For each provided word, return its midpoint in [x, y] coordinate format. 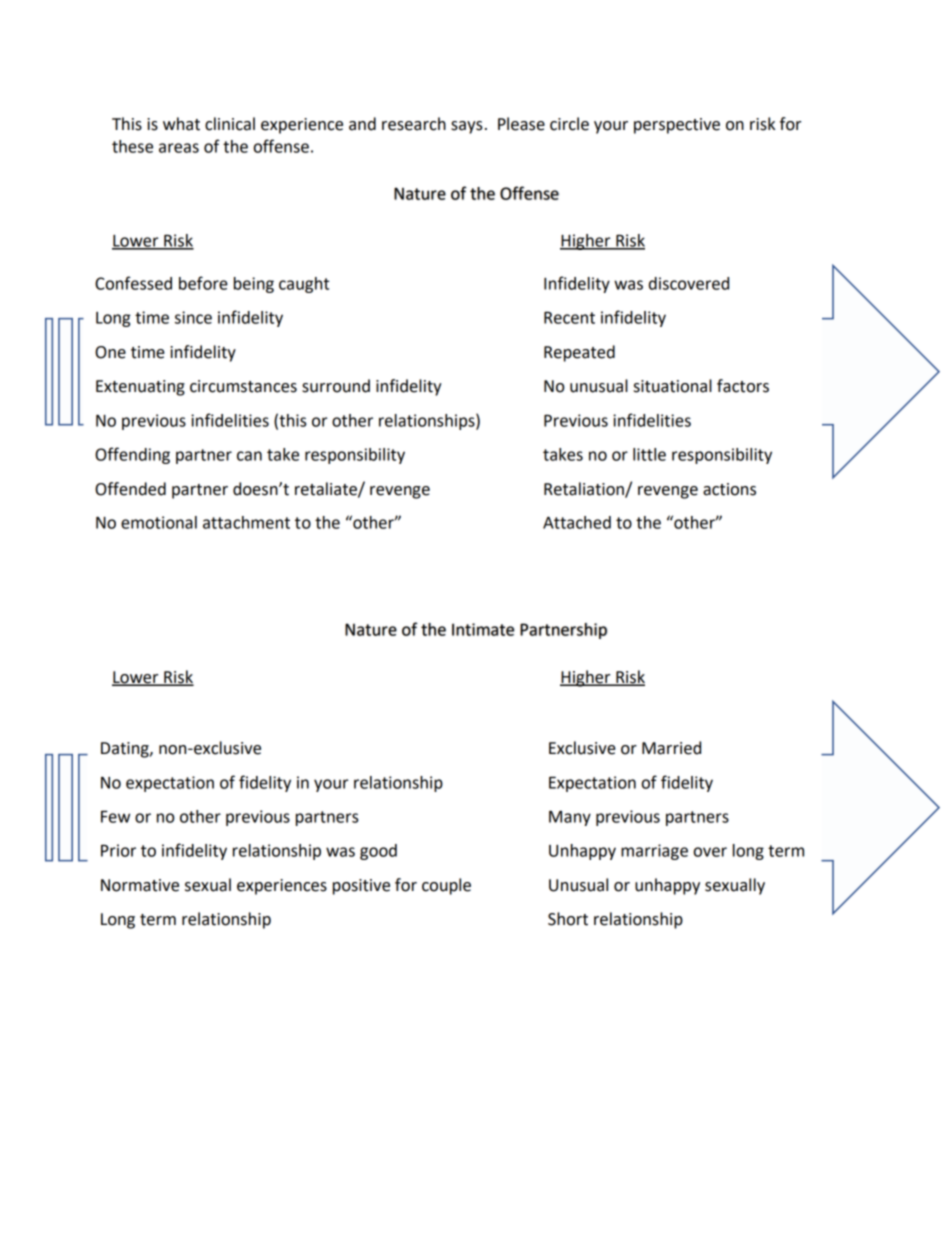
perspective [677, 126]
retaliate [327, 489]
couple [446, 886]
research [414, 124]
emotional [159, 522]
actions [729, 489]
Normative [140, 885]
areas [179, 148]
